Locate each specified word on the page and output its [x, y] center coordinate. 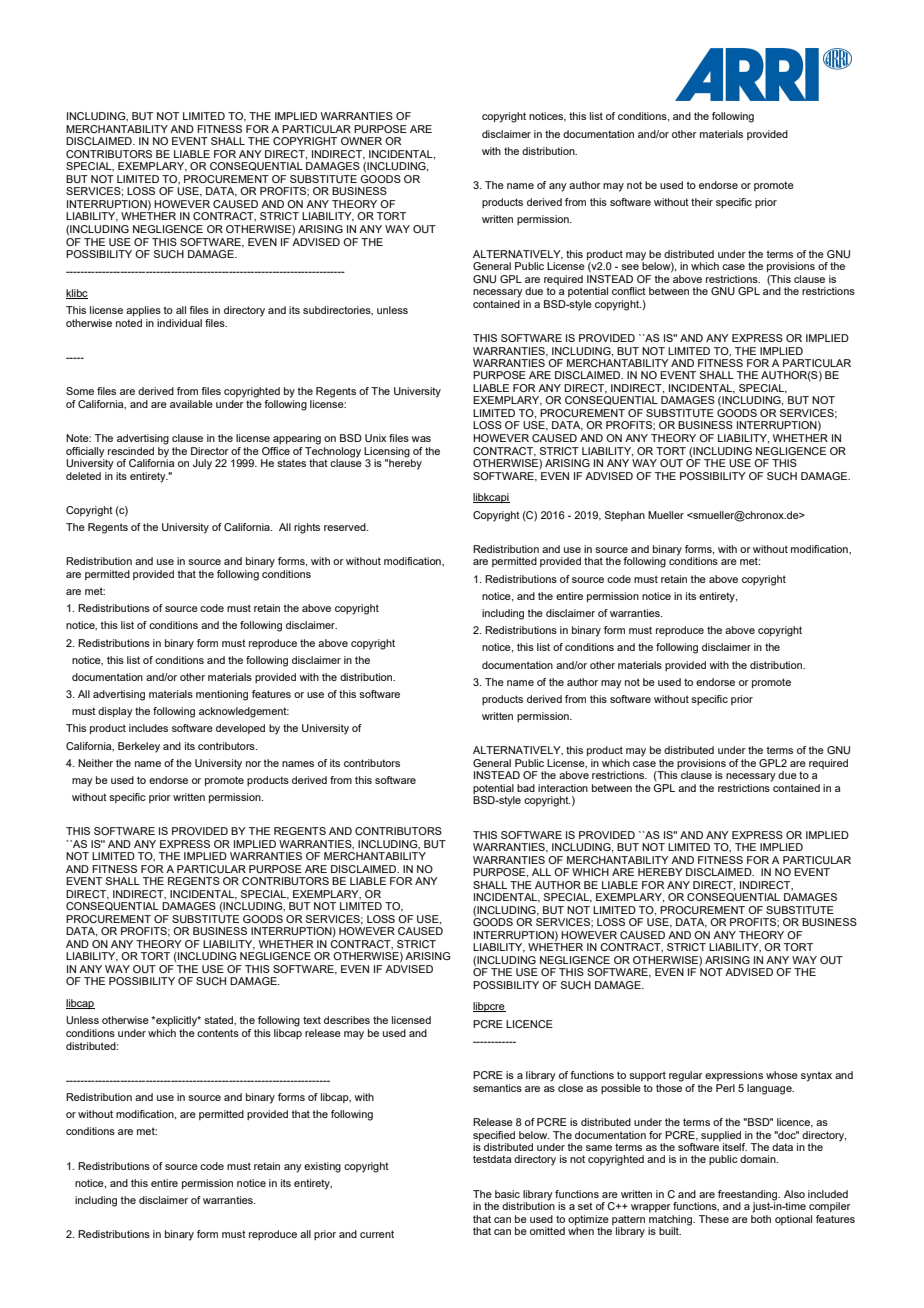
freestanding [749, 1196]
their [702, 202]
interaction [563, 788]
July [202, 464]
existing [322, 1167]
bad [526, 788]
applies [143, 311]
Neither [95, 763]
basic [507, 1194]
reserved [346, 527]
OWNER [361, 141]
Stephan [625, 516]
